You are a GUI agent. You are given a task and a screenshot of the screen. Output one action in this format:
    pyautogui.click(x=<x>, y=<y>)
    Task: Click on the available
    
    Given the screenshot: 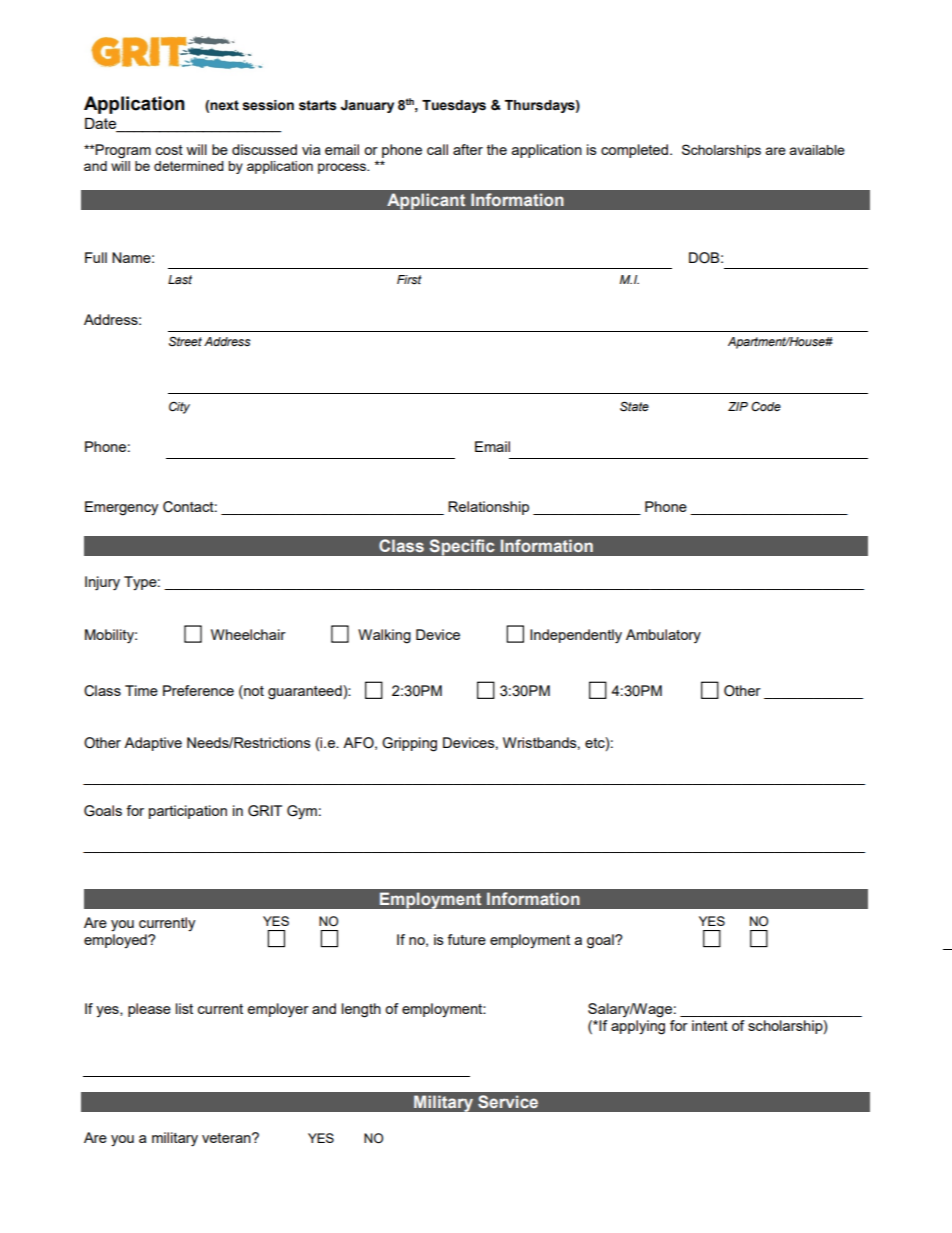 What is the action you would take?
    pyautogui.click(x=817, y=150)
